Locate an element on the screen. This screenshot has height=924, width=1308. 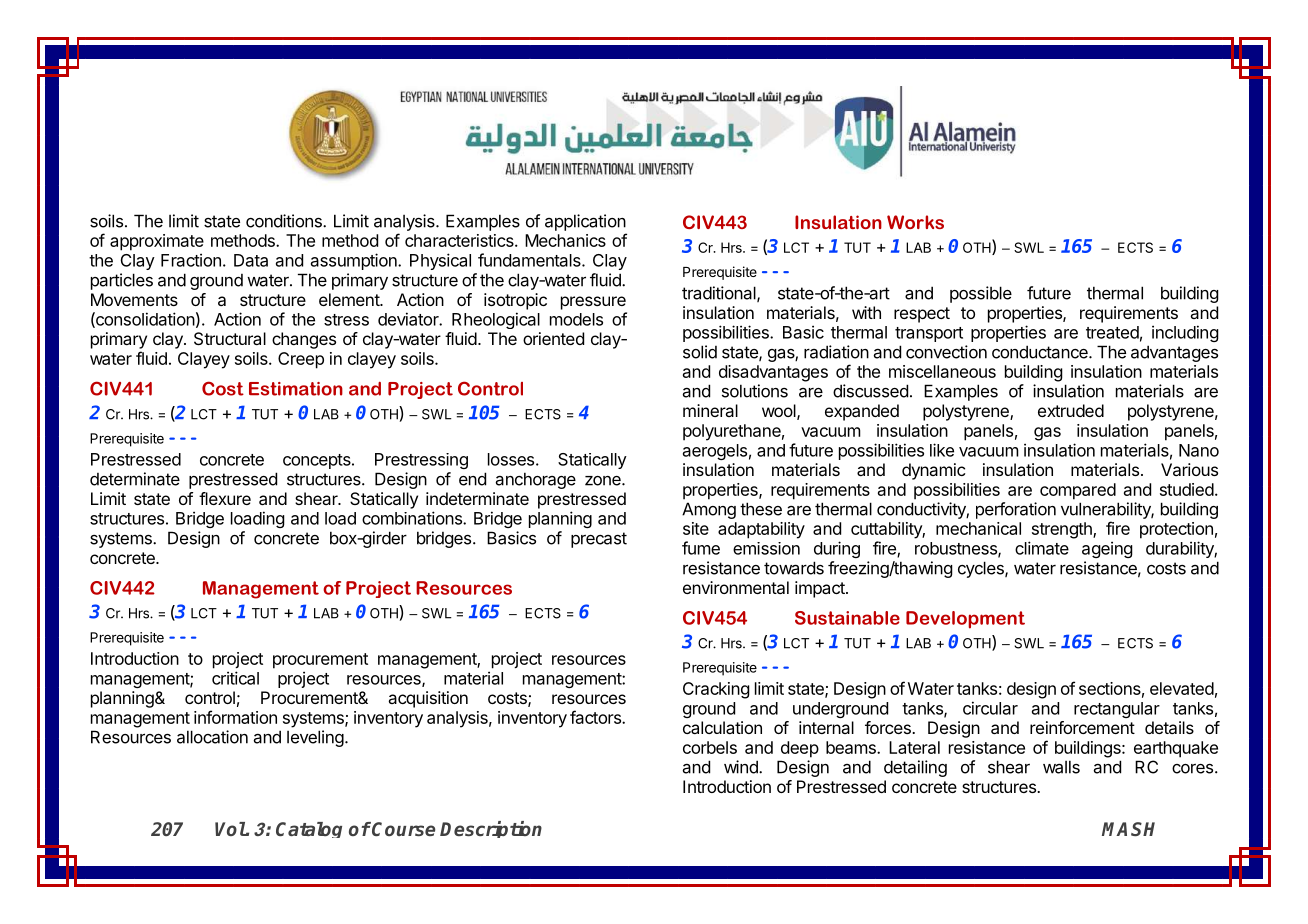
extruded is located at coordinates (1071, 410).
